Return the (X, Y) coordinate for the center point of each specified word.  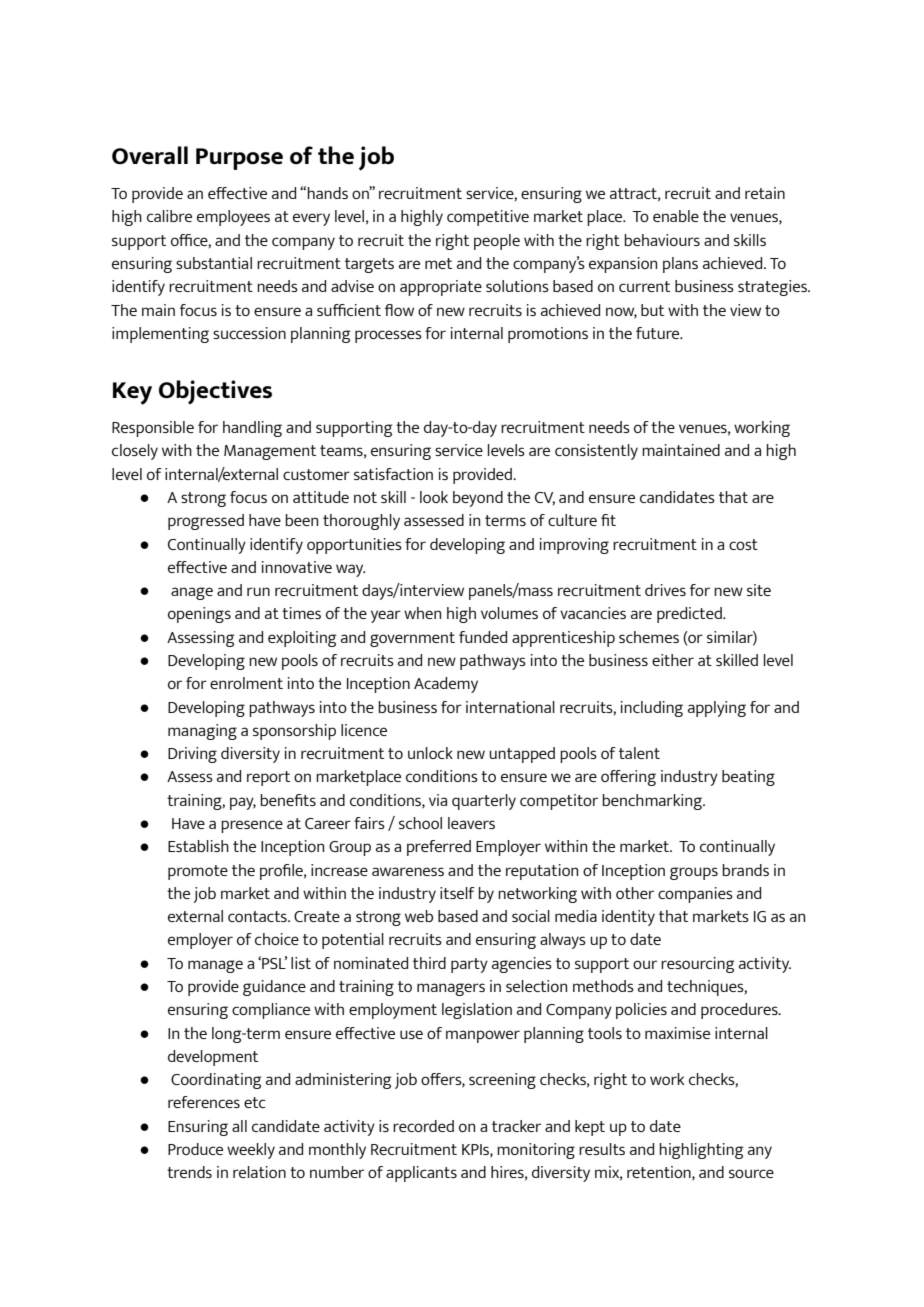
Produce (195, 1149)
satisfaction (393, 474)
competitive (488, 218)
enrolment (246, 683)
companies (695, 895)
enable (676, 216)
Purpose (239, 159)
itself (457, 893)
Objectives (215, 392)
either (673, 660)
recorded (423, 1126)
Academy (446, 685)
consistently (596, 452)
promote (198, 872)
